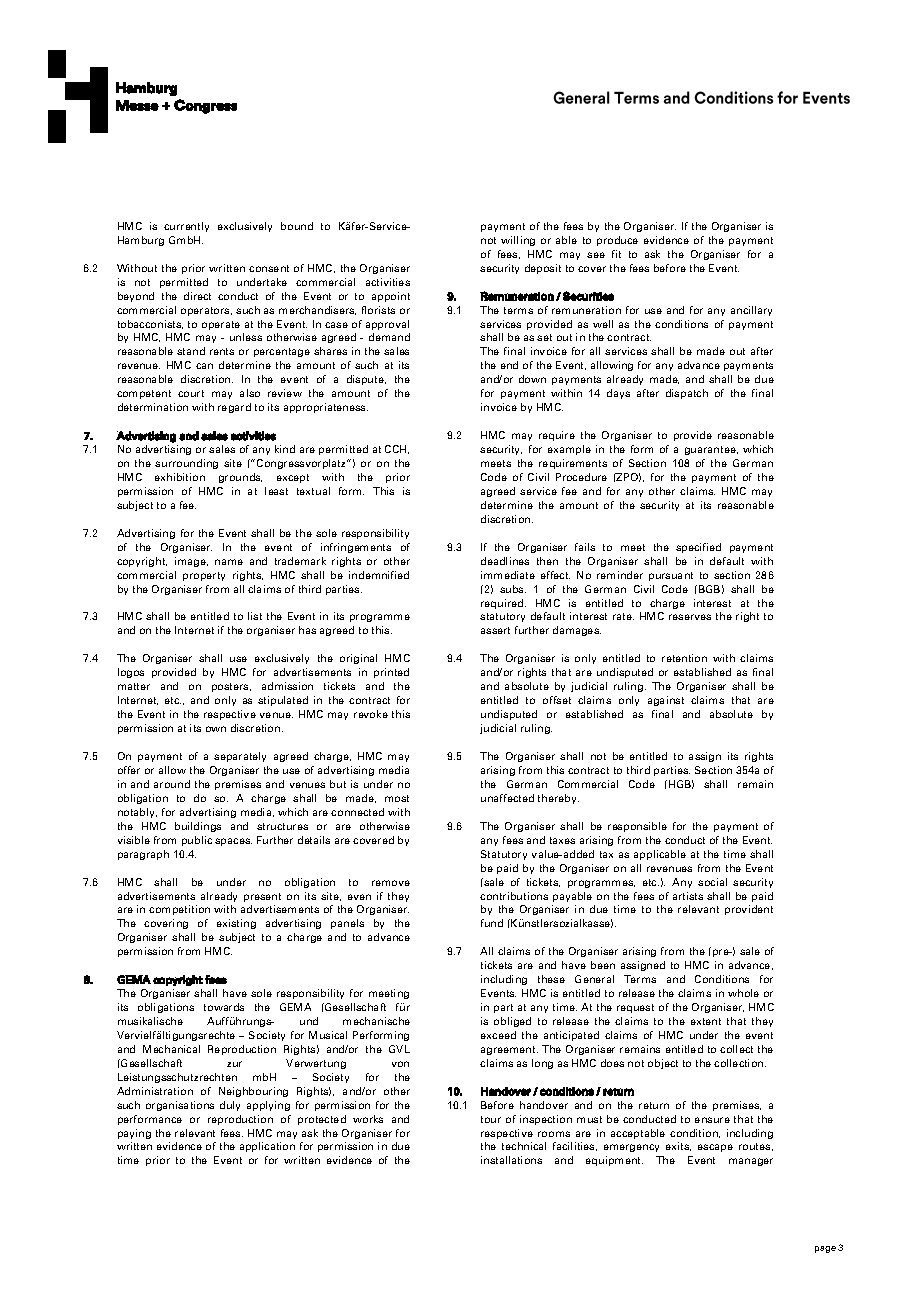 Image resolution: width=924 pixels, height=1309 pixels. I want to click on application, so click(267, 1147).
